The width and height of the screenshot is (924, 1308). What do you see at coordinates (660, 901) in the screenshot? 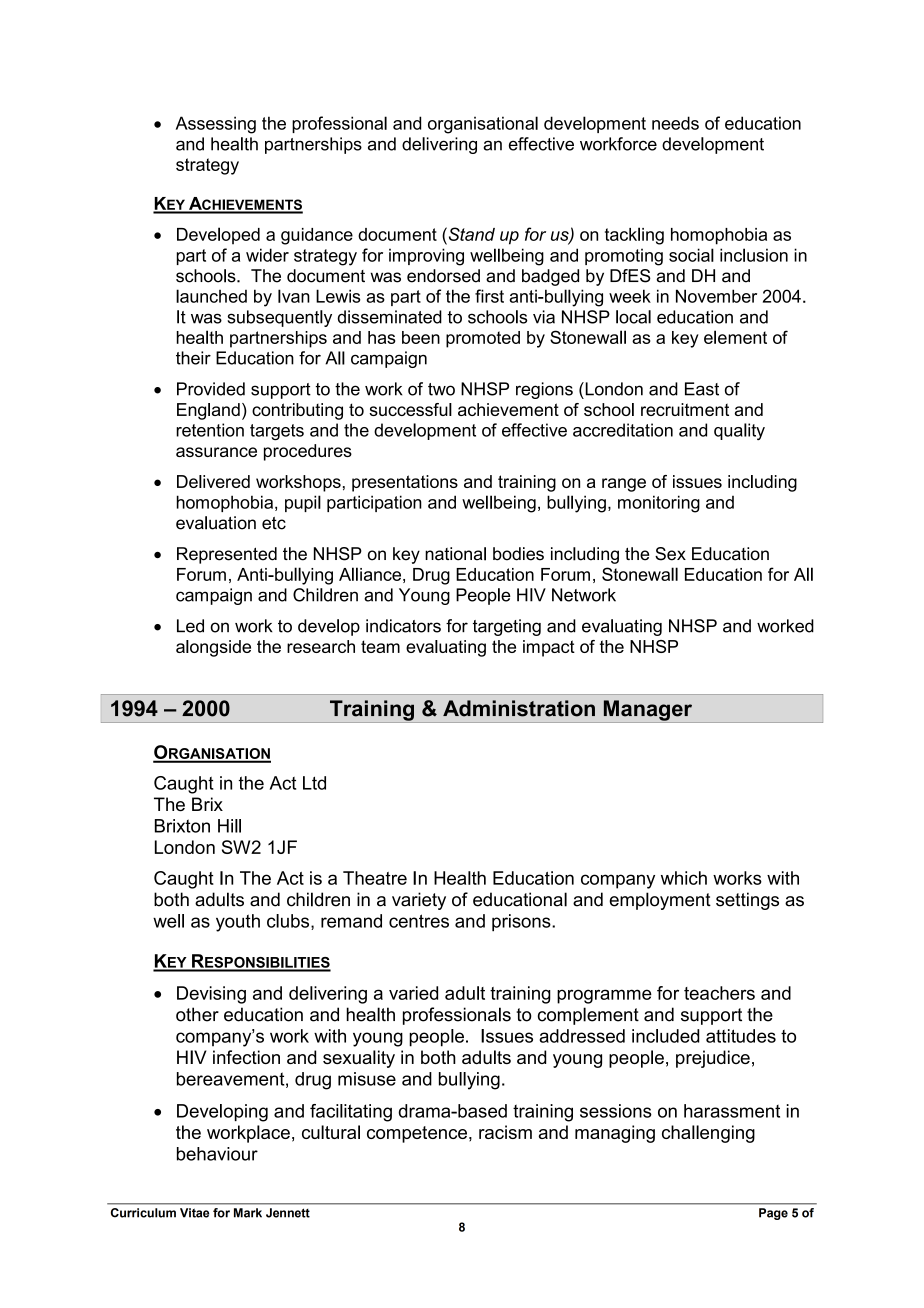
I see `employment` at bounding box center [660, 901].
